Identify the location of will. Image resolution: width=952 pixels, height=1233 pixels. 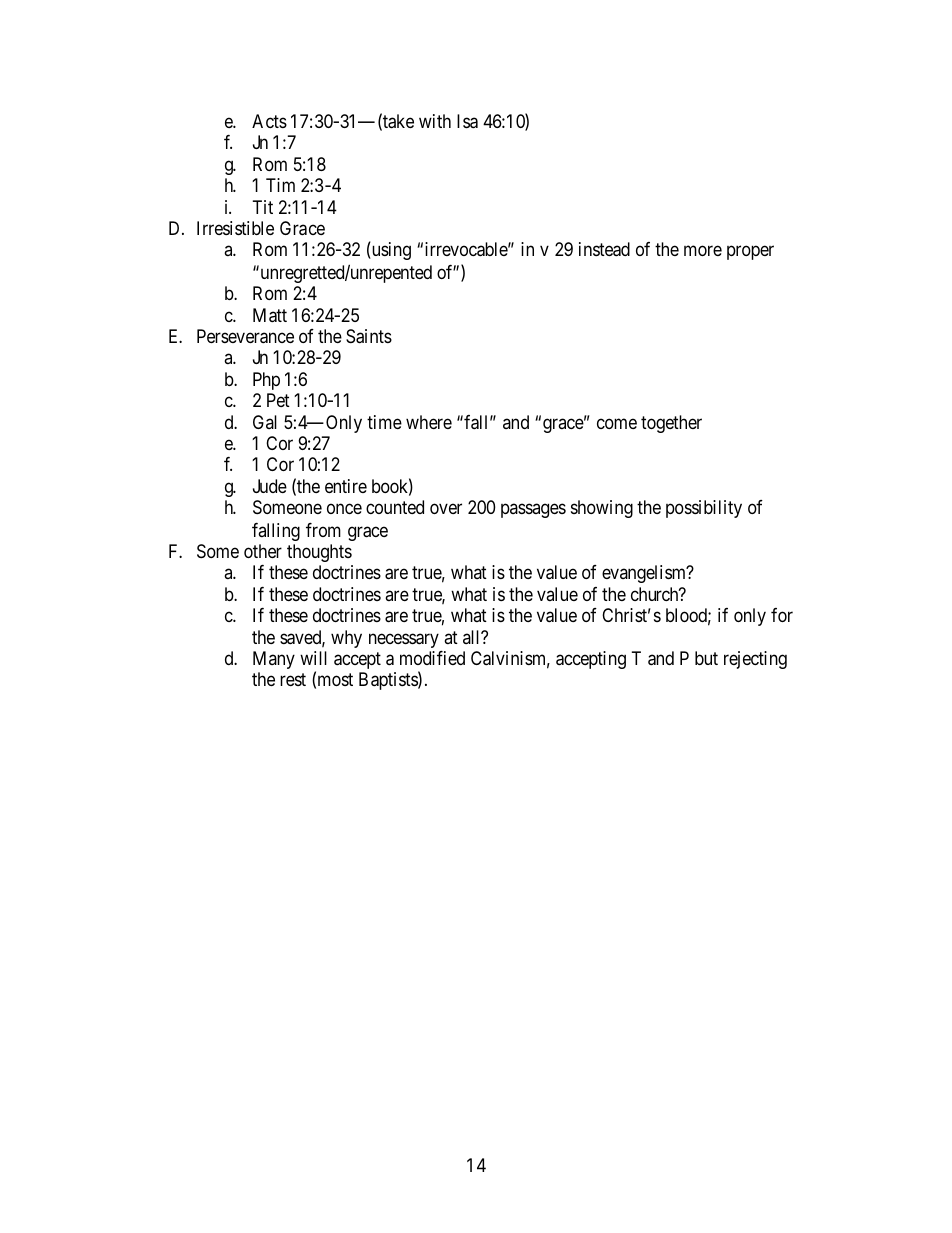
(313, 658).
